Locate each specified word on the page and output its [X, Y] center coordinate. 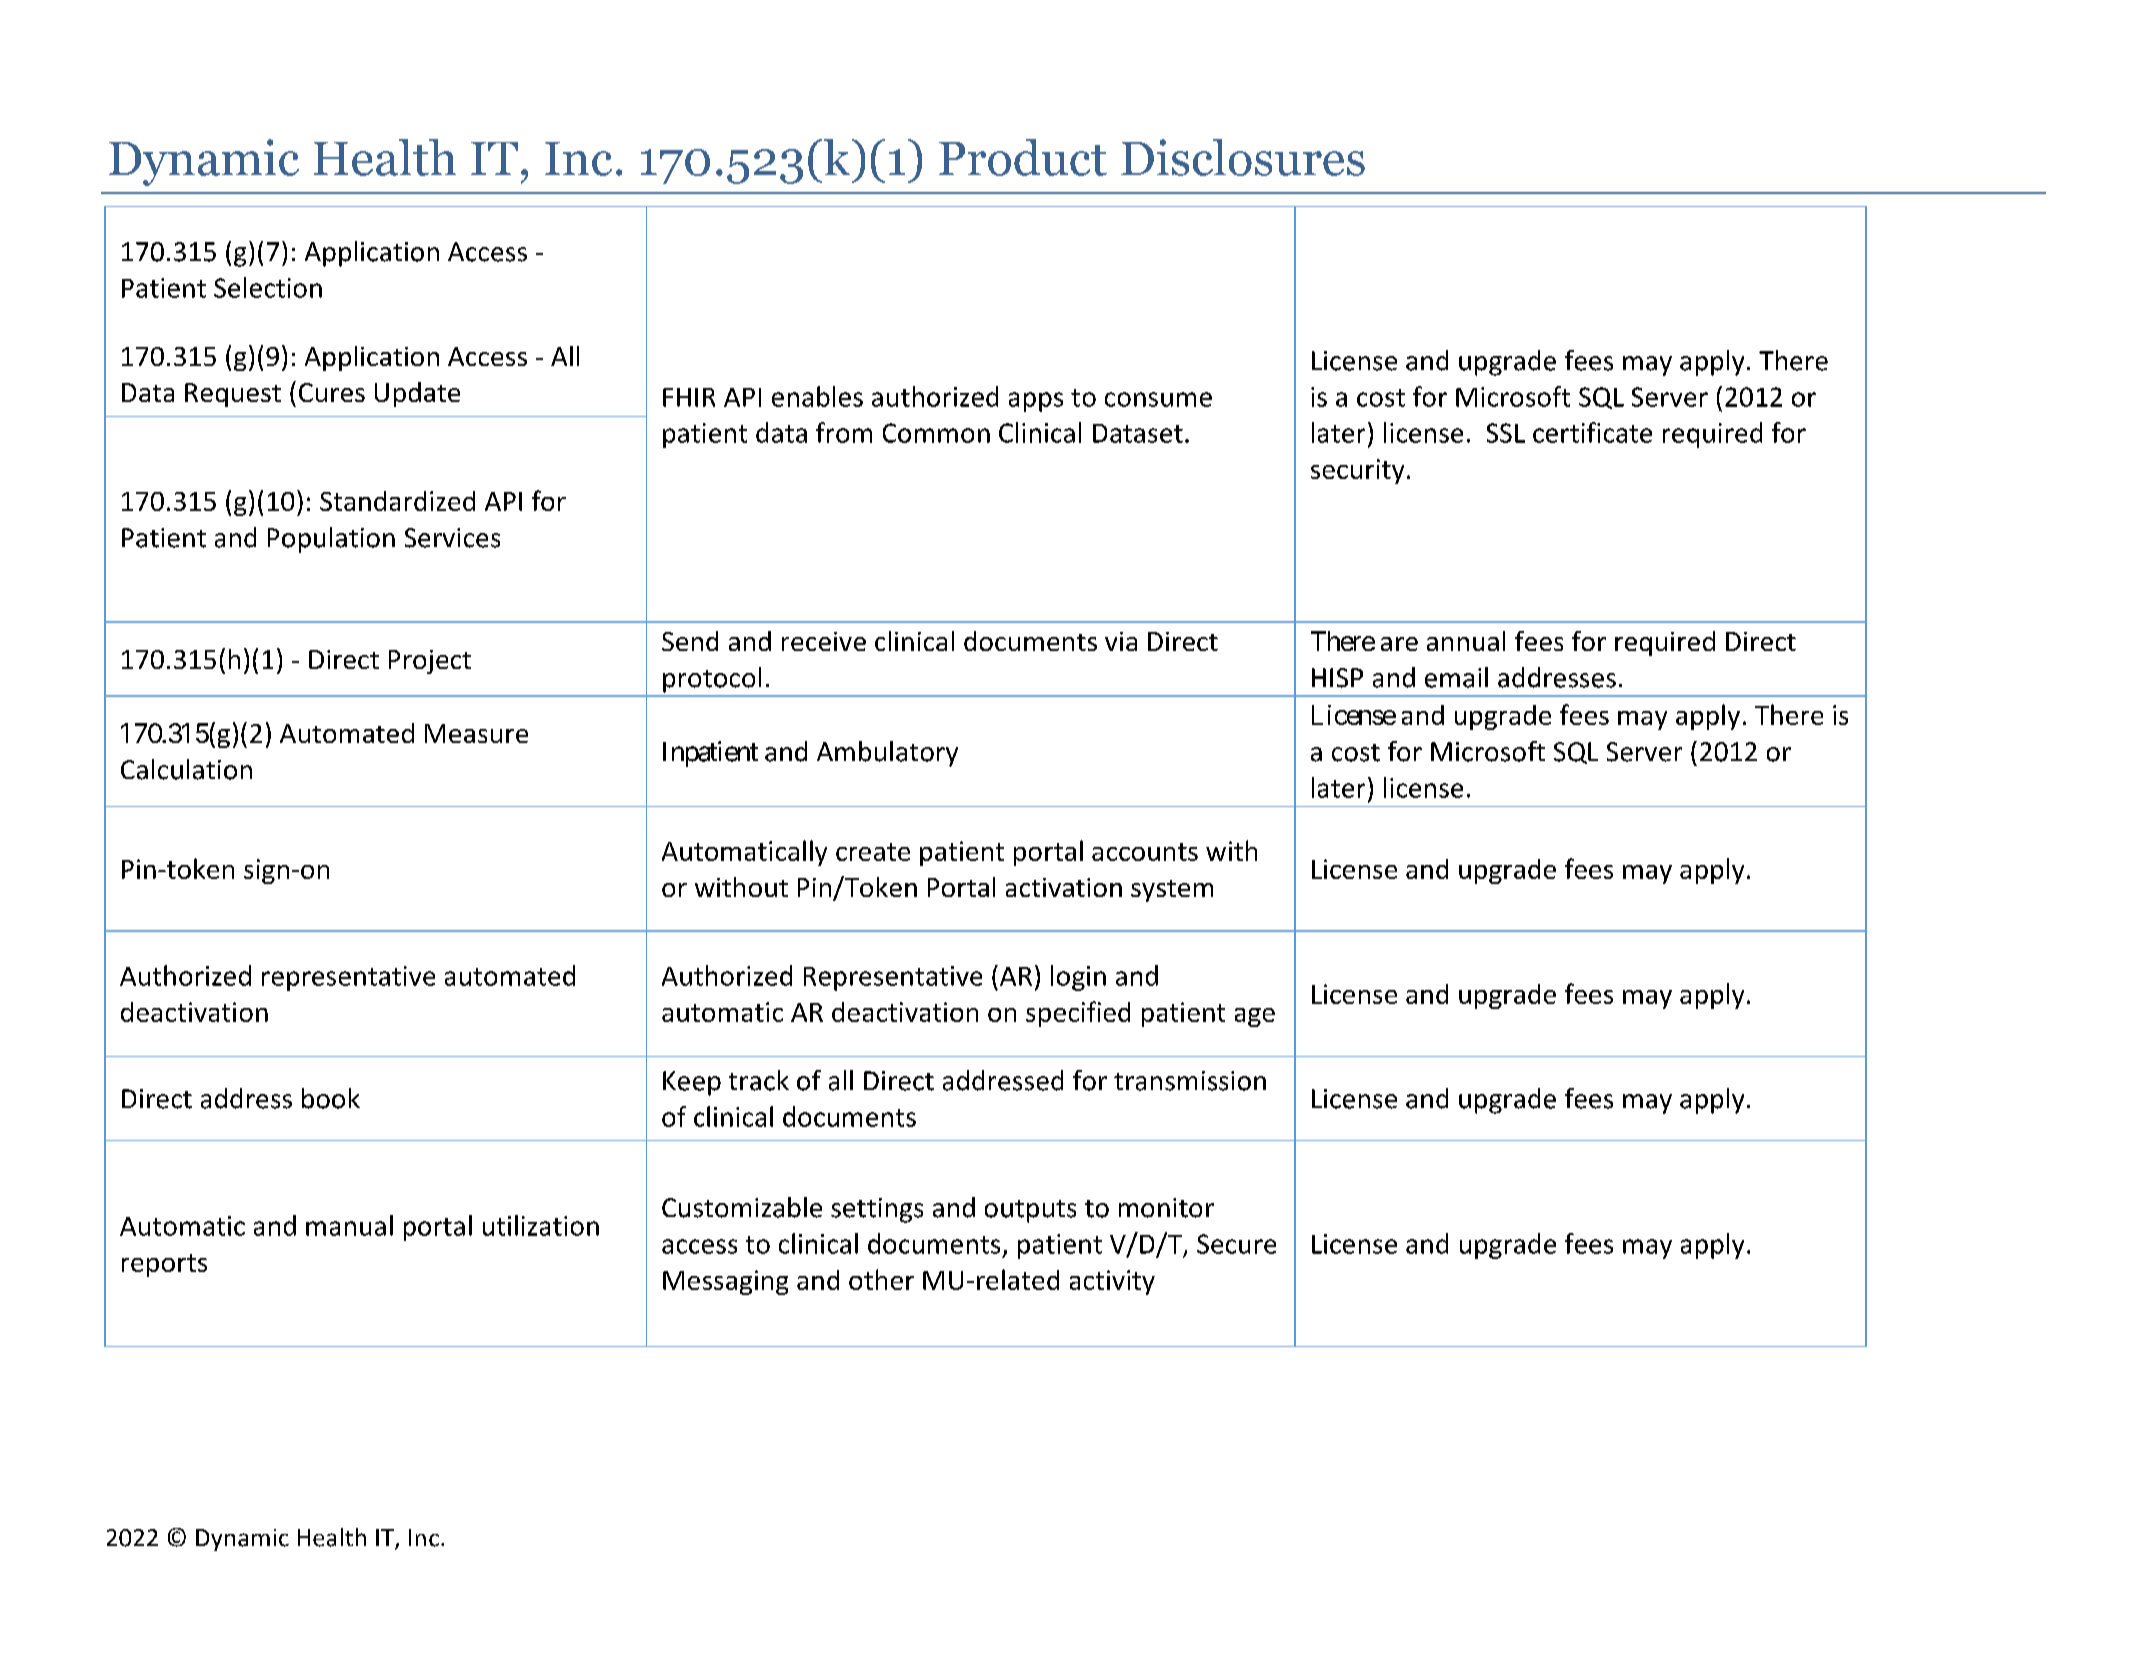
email [1456, 677]
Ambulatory [887, 754]
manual [349, 1225]
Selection [268, 287]
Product [1023, 157]
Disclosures [1243, 157]
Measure [476, 733]
